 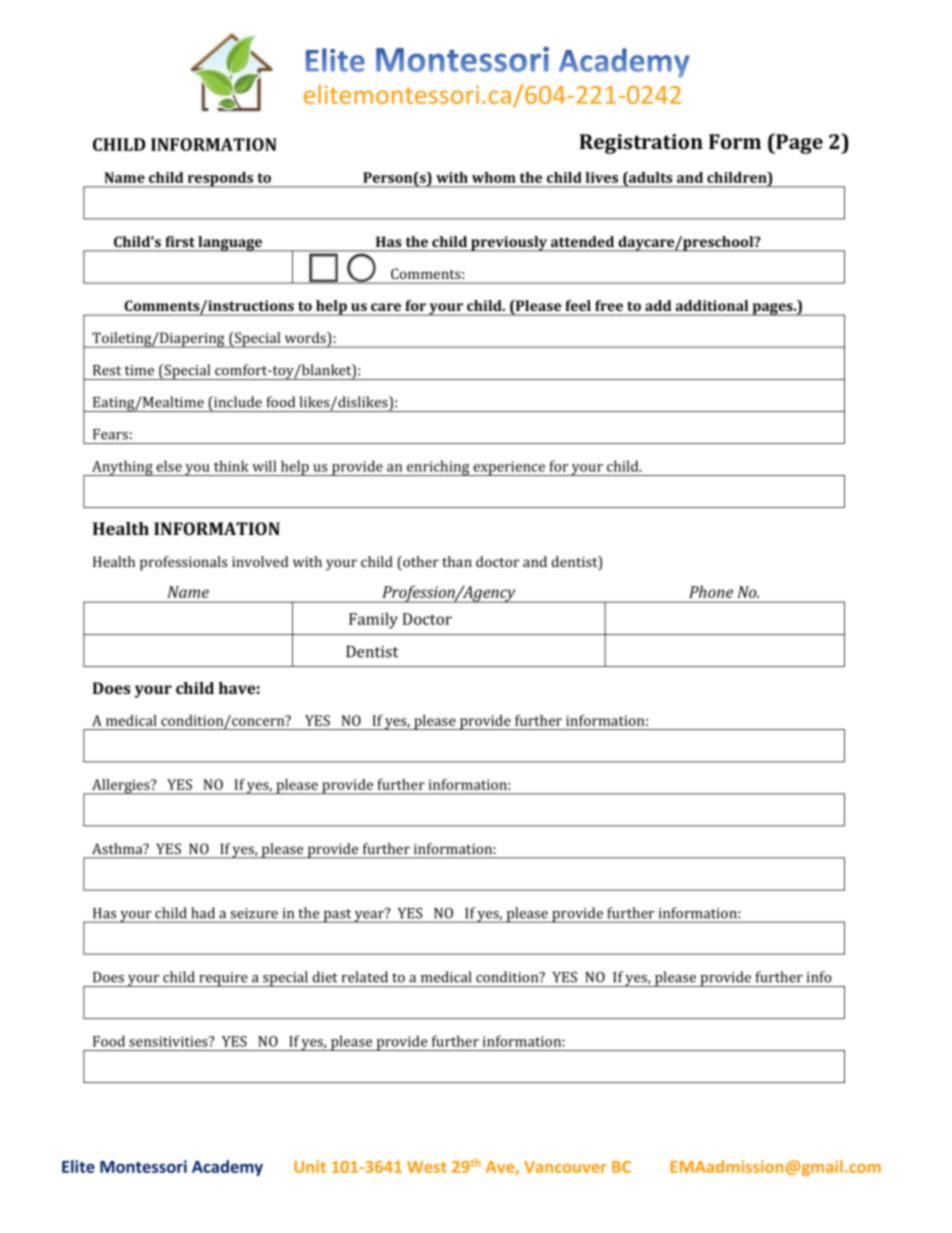 What do you see at coordinates (438, 468) in the screenshot?
I see `enriching` at bounding box center [438, 468].
